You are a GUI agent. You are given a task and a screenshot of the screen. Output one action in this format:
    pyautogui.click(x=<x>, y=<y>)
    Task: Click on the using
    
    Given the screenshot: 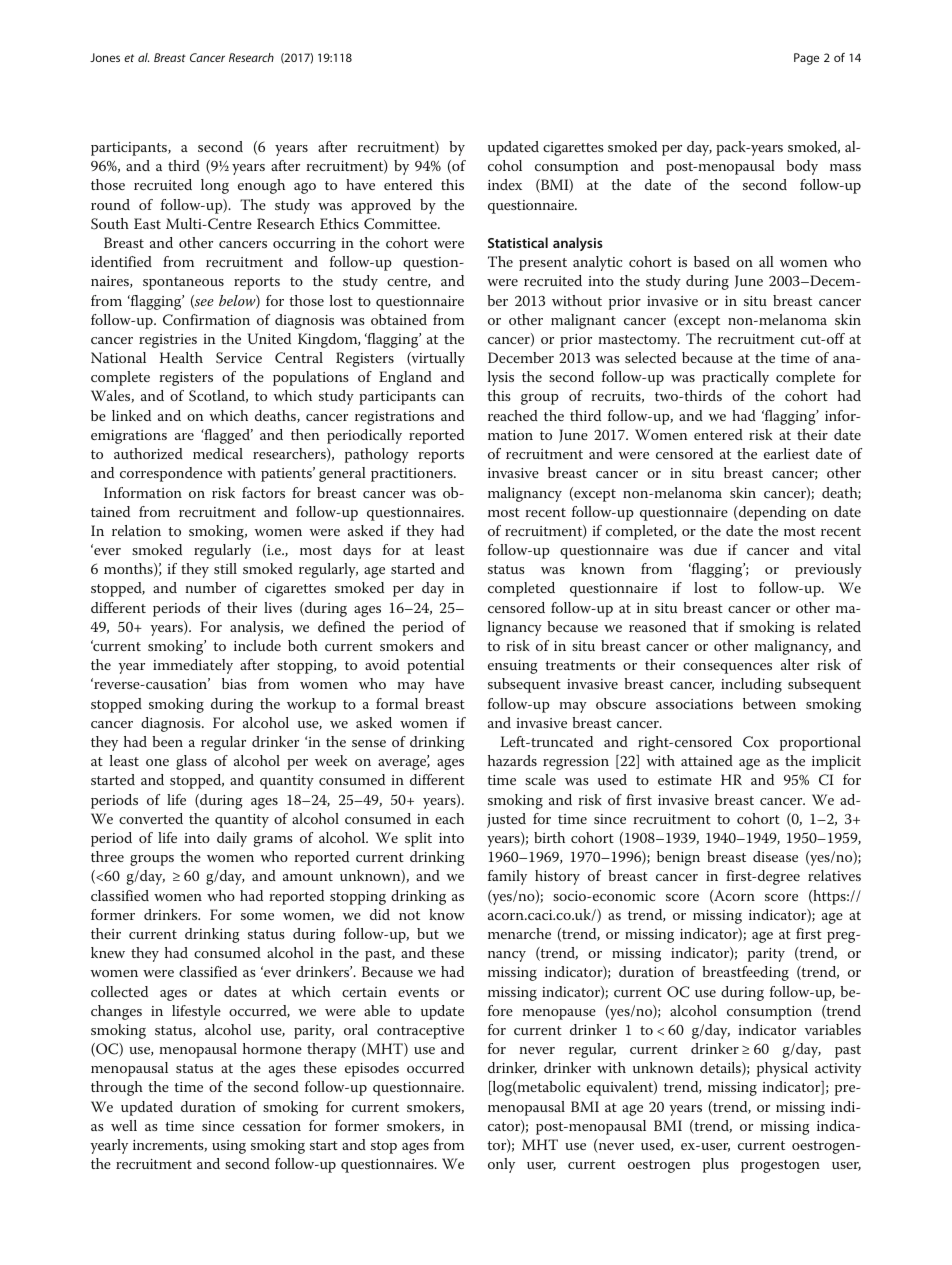 What is the action you would take?
    pyautogui.click(x=229, y=1147)
